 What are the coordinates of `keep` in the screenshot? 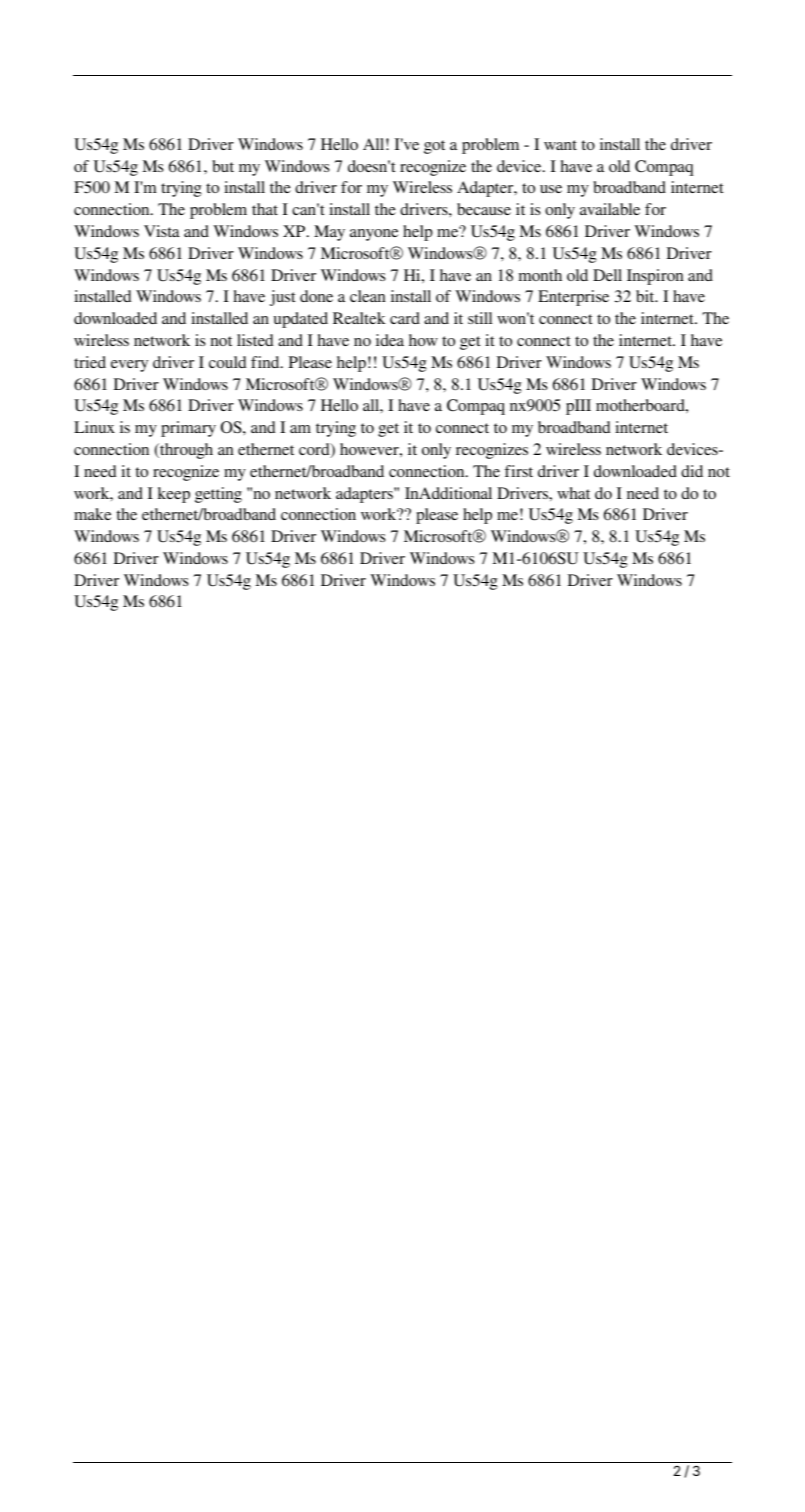 It's located at (174, 495).
